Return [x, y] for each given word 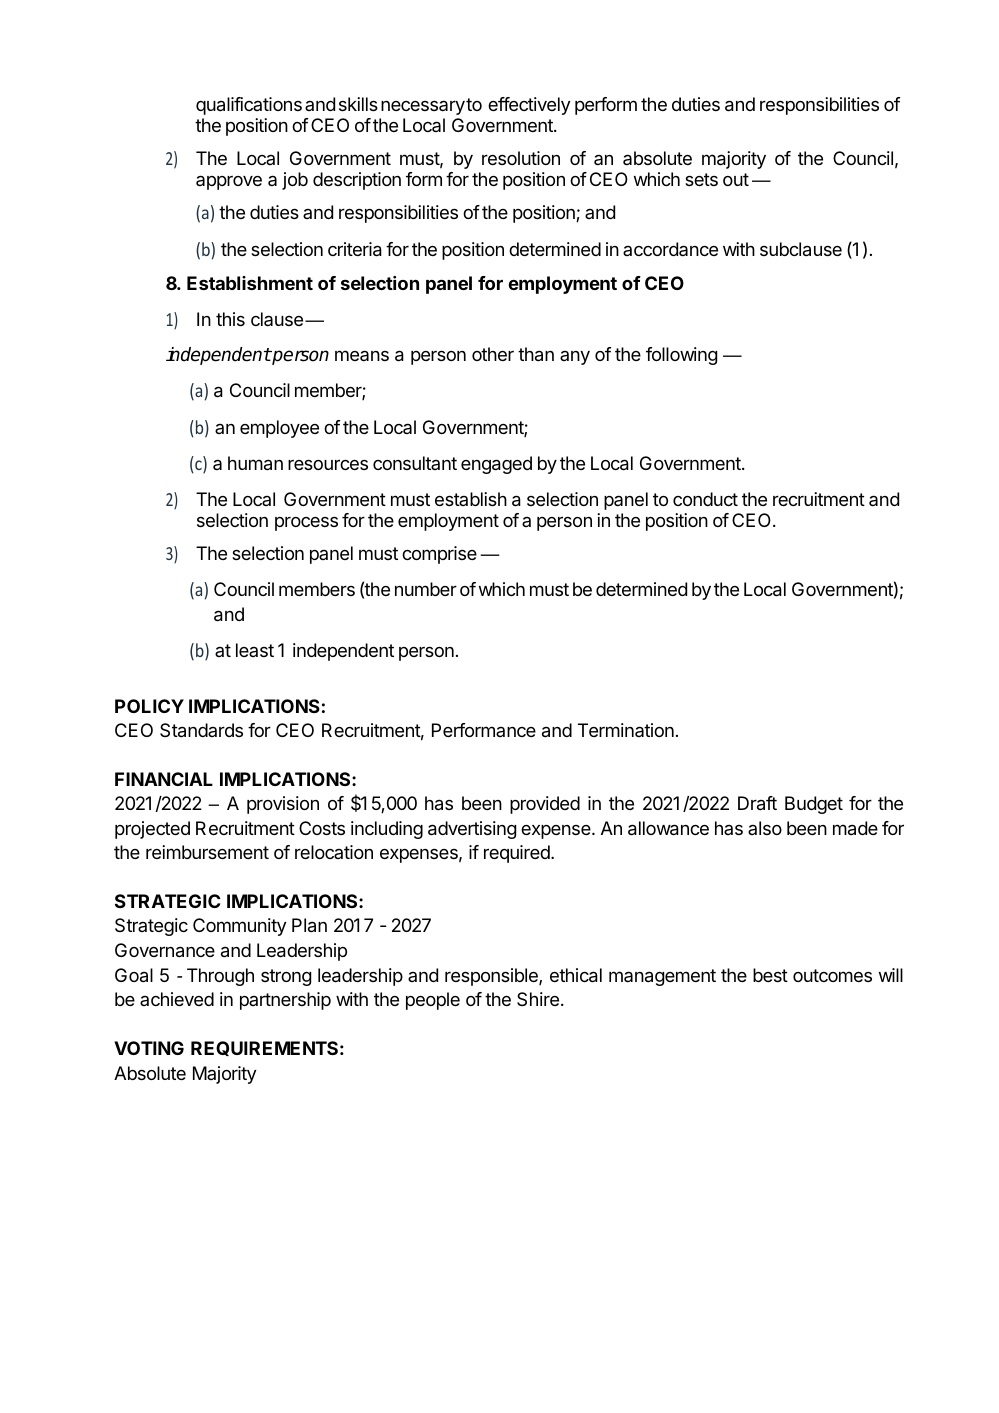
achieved [177, 999]
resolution [521, 158]
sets [701, 179]
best [770, 975]
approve [229, 182]
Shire [538, 999]
